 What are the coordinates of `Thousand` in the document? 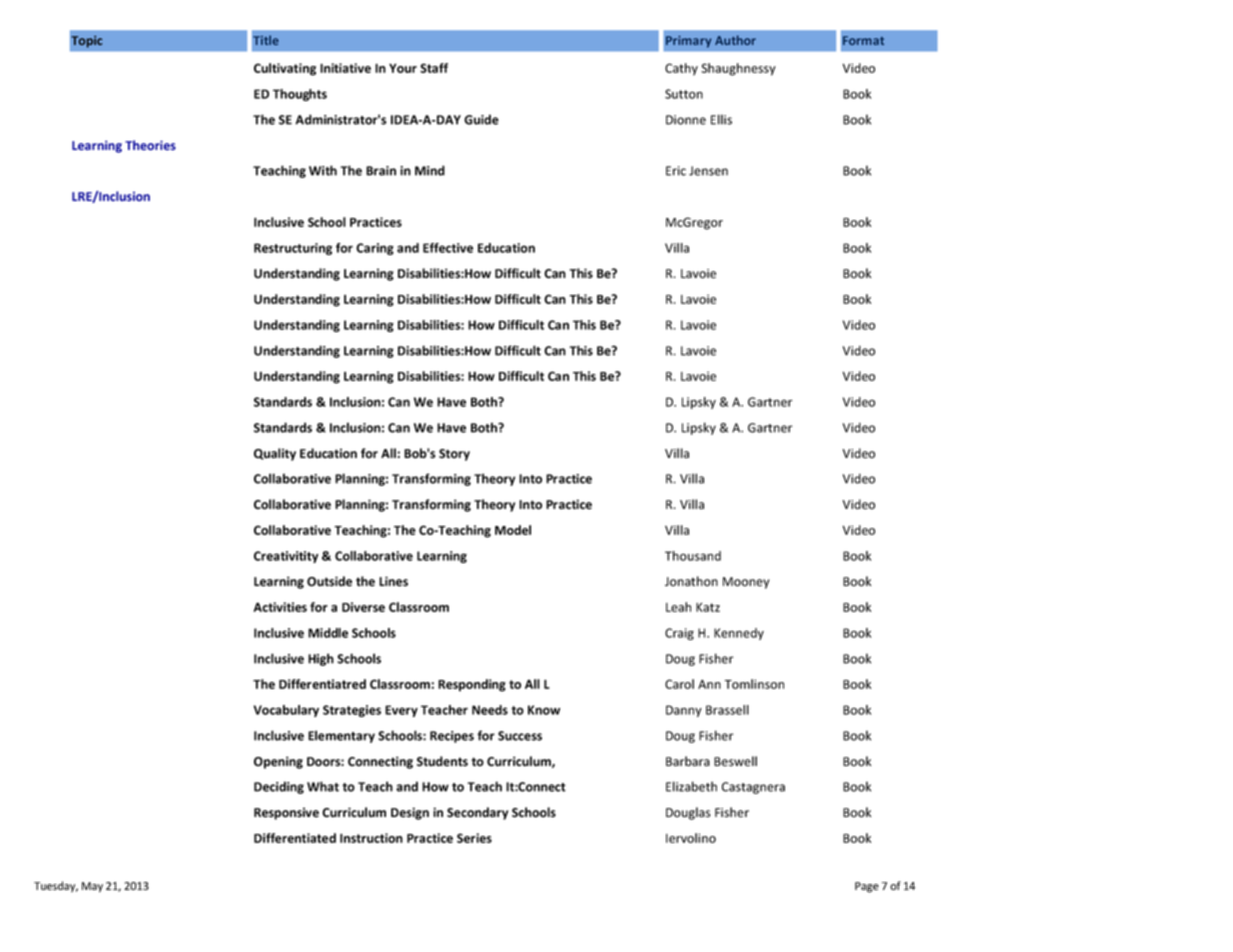 It's located at (693, 556).
